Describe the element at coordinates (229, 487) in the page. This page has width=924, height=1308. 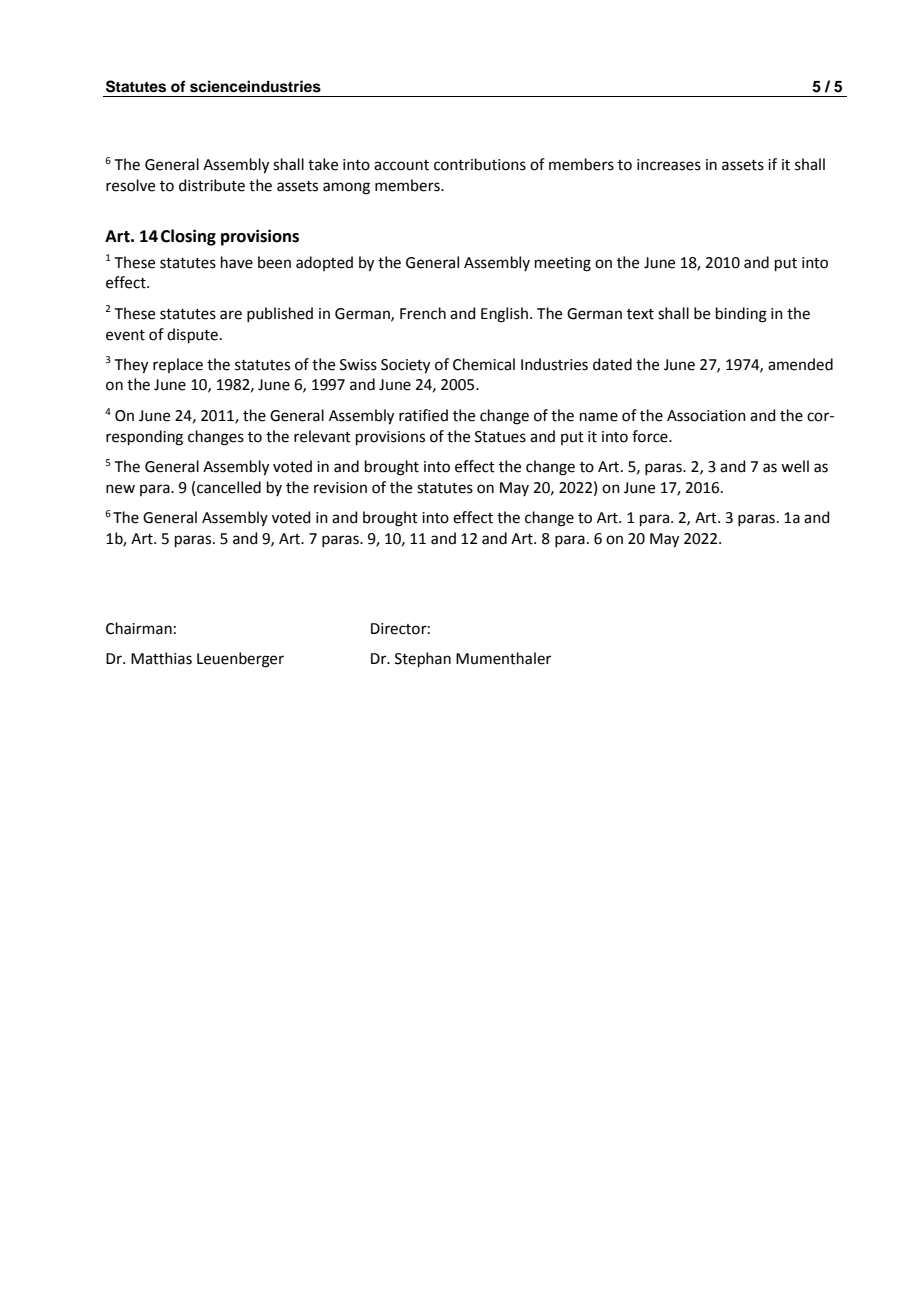
I see `cancelled` at that location.
